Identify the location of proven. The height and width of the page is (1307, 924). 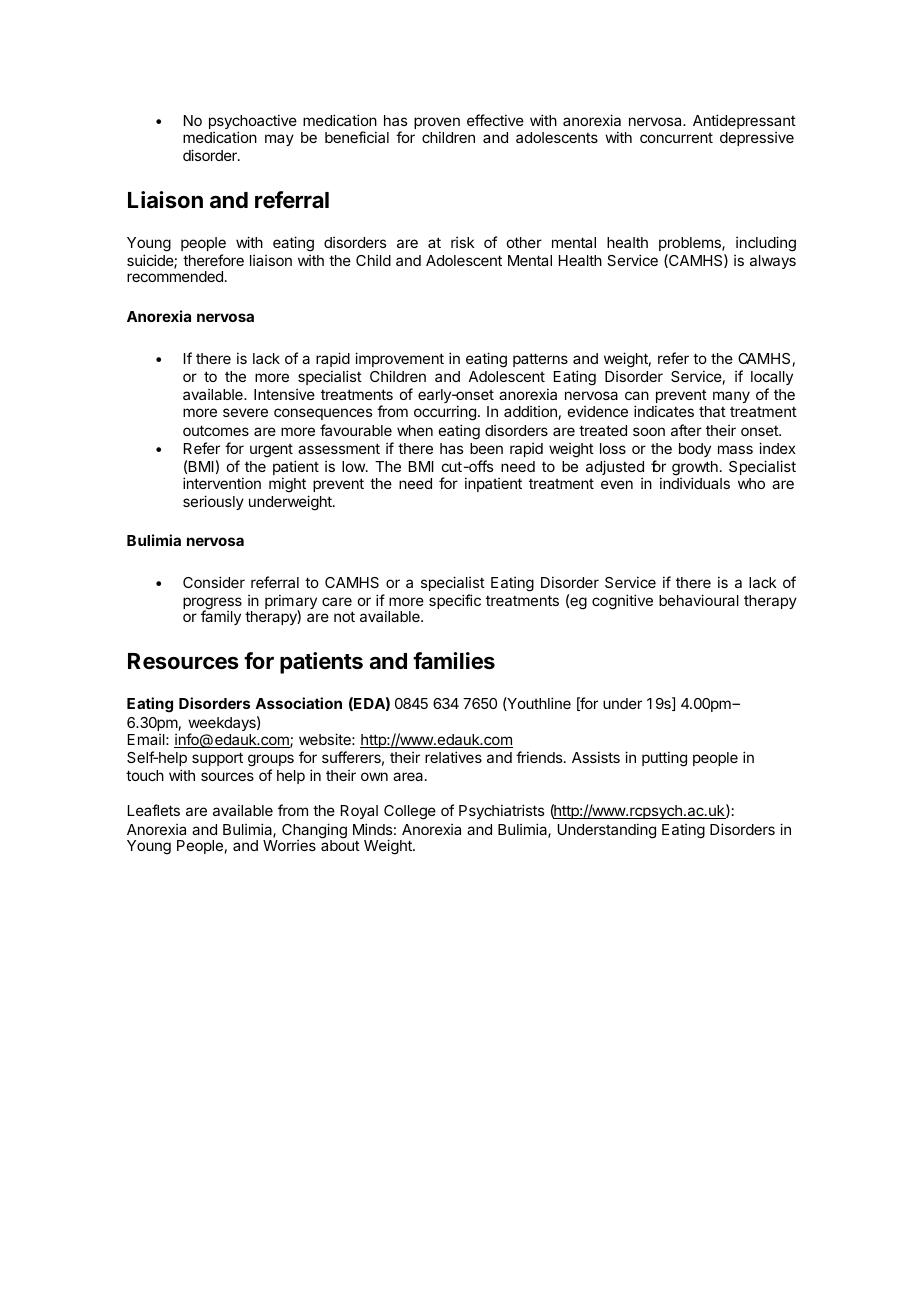
(437, 124).
